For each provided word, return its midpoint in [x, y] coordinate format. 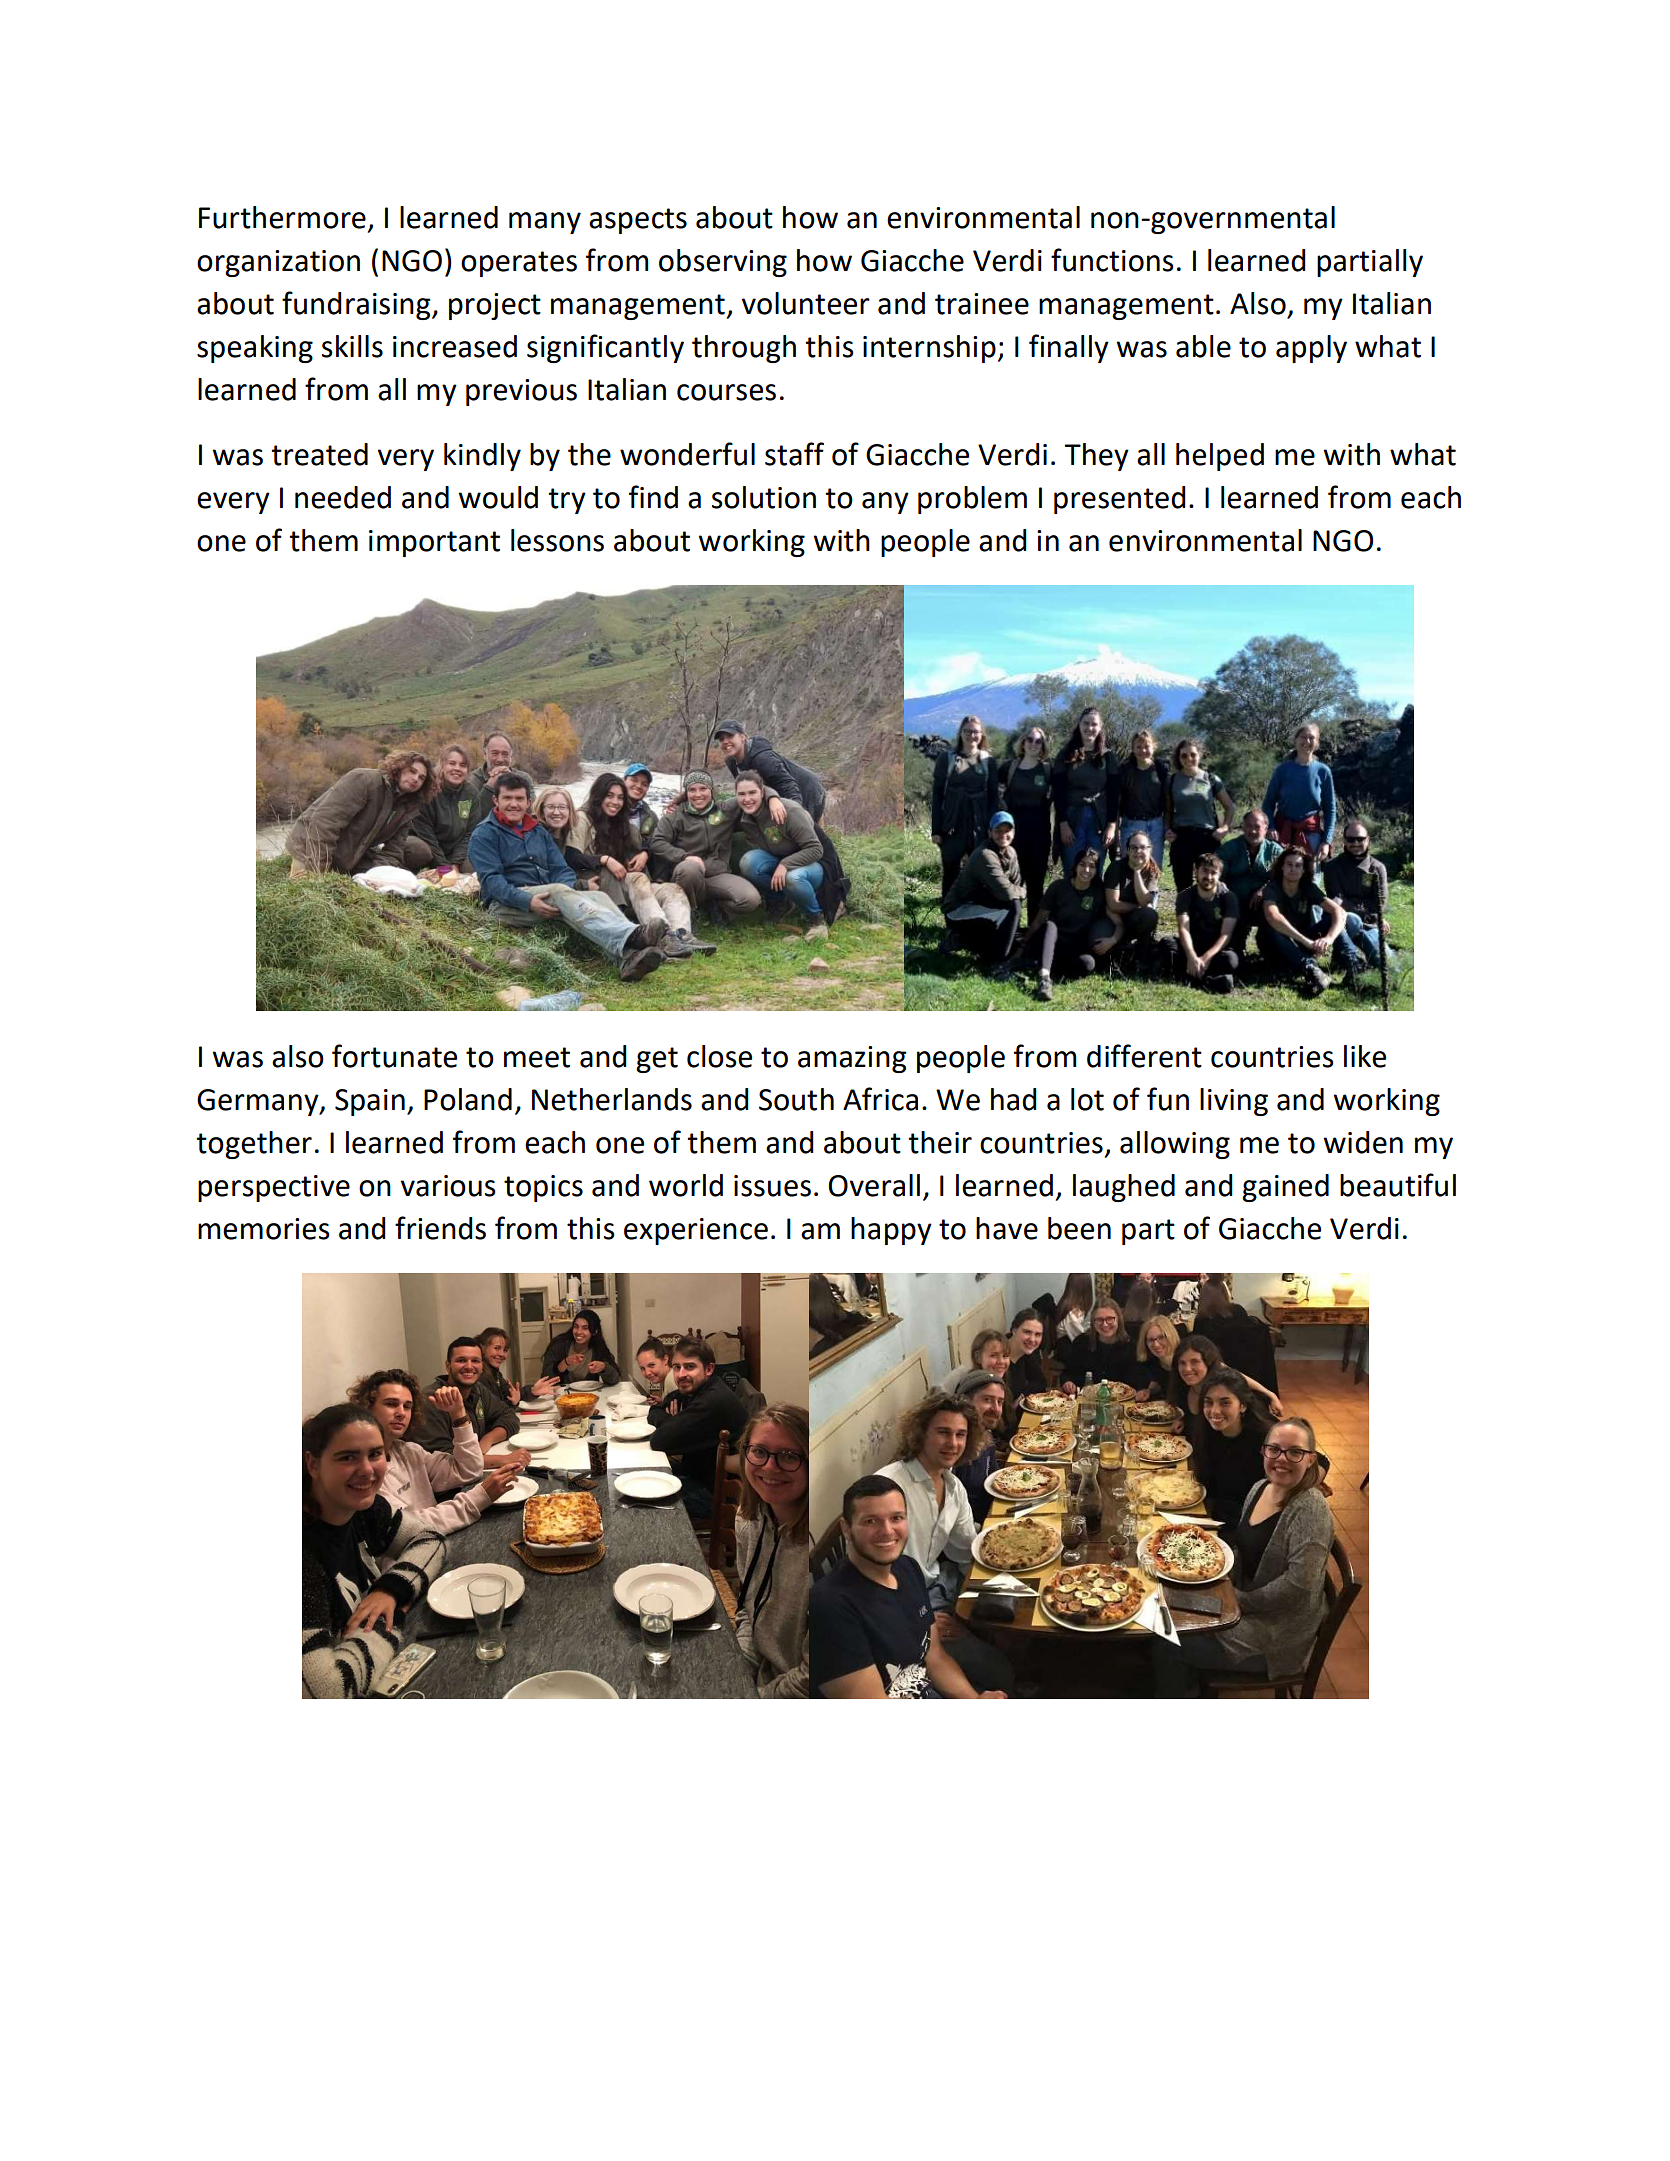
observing [723, 263]
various [448, 1186]
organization [278, 263]
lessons [557, 540]
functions [1112, 260]
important [434, 543]
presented [1120, 500]
